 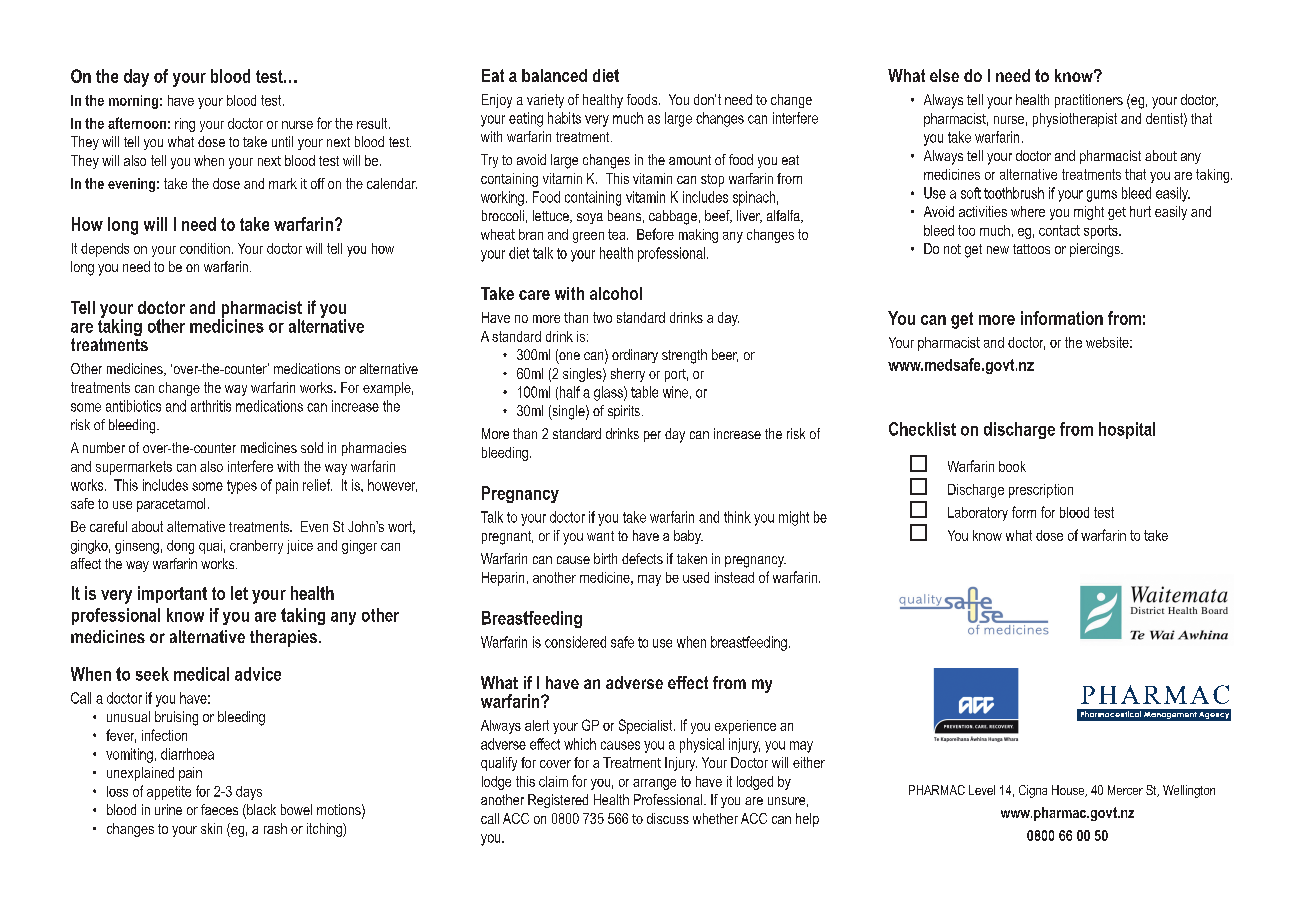 What do you see at coordinates (668, 818) in the screenshot?
I see `discuss` at bounding box center [668, 818].
